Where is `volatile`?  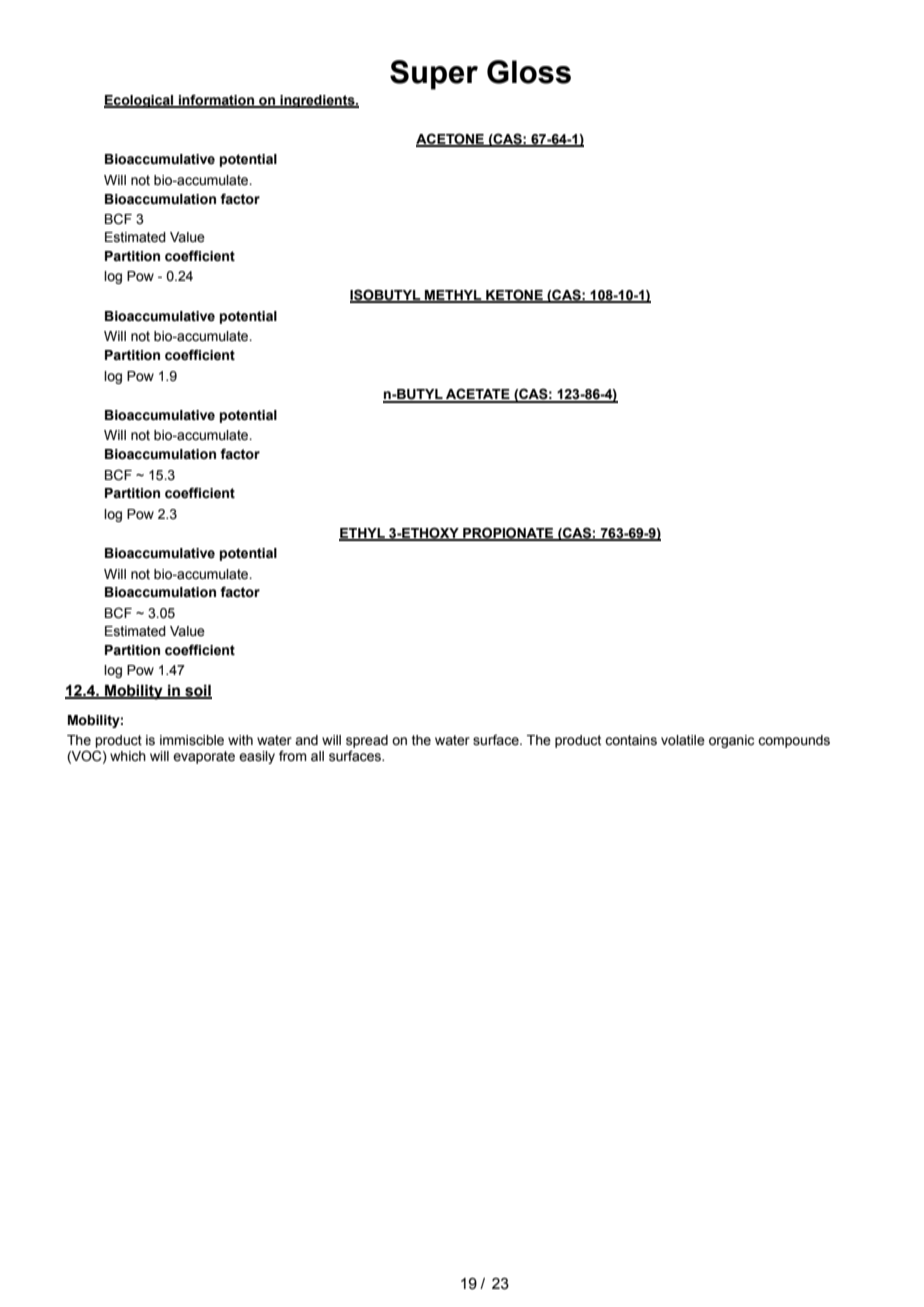 volatile is located at coordinates (683, 740).
